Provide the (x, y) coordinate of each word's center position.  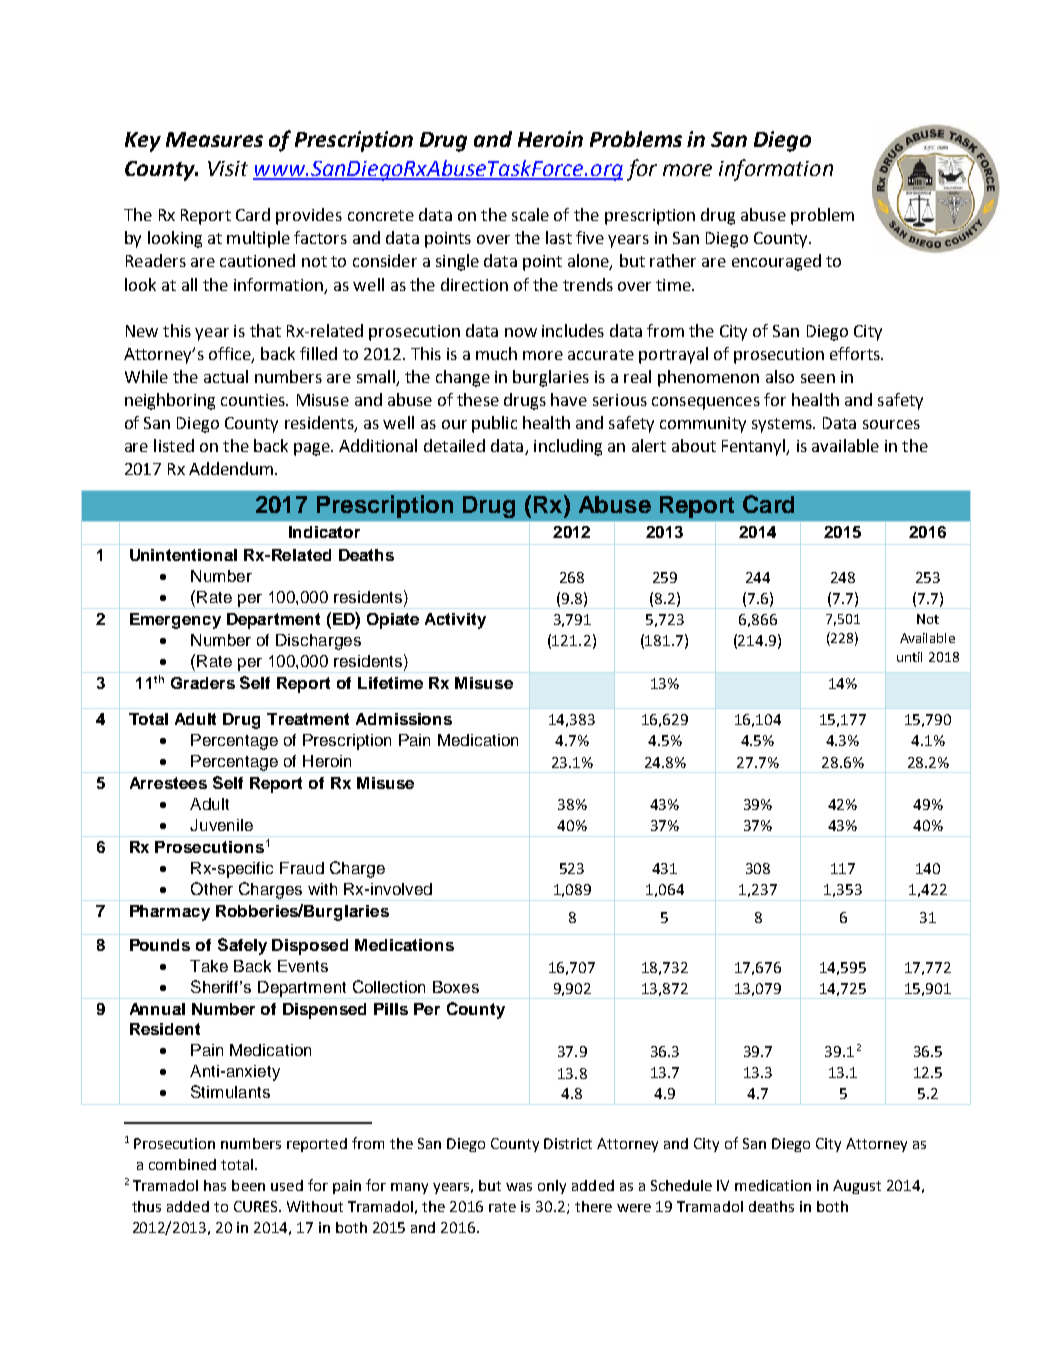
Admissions (404, 719)
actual (226, 376)
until (909, 657)
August (857, 1187)
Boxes (456, 987)
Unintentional (183, 555)
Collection (389, 986)
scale (530, 214)
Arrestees (168, 783)
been (248, 1185)
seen (818, 378)
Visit (228, 168)
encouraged (776, 262)
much (496, 353)
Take (209, 966)
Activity (455, 621)
